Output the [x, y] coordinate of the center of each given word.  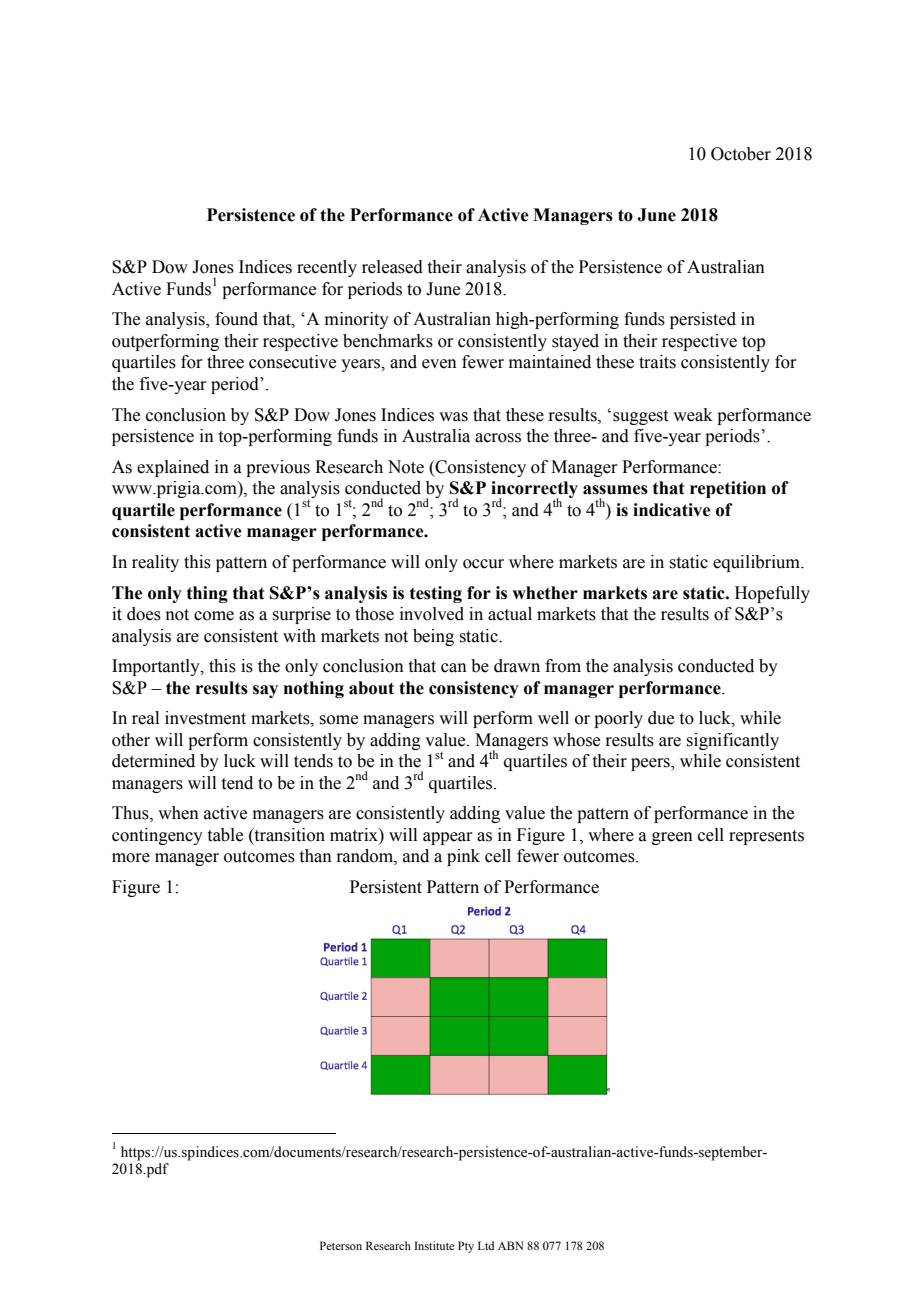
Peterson [341, 1245]
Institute [434, 1245]
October [741, 154]
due [661, 718]
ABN [510, 1245]
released [392, 267]
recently [327, 268]
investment [205, 718]
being [433, 637]
